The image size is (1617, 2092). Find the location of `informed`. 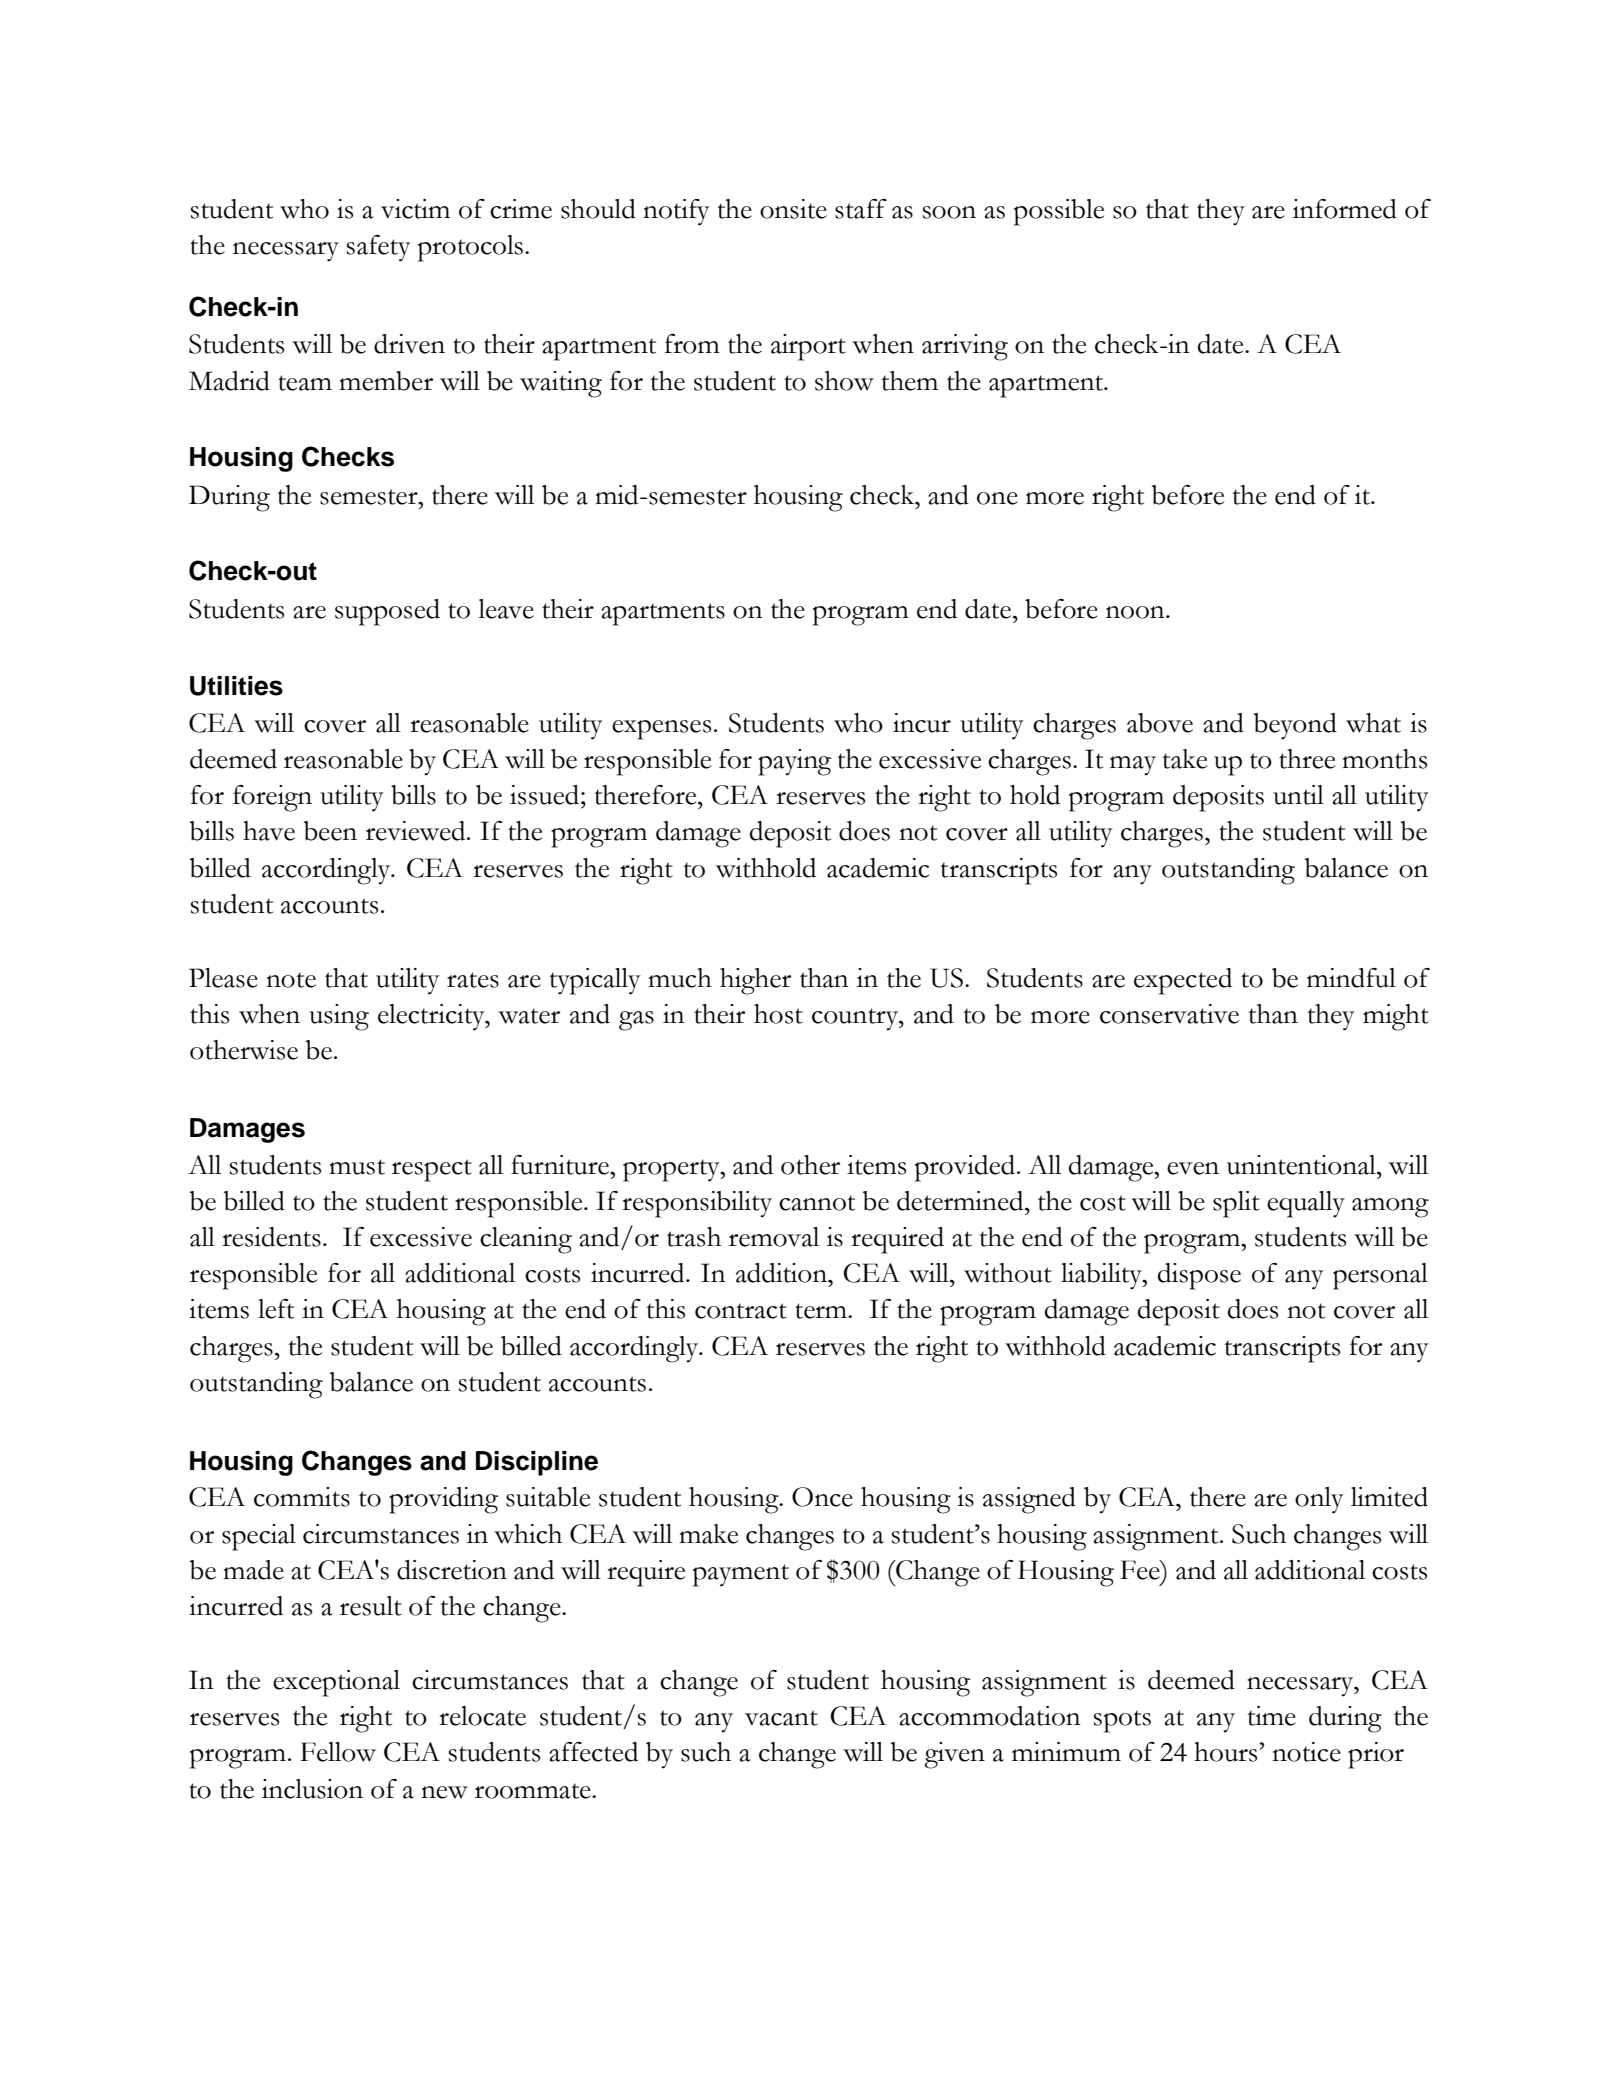

informed is located at coordinates (1345, 209).
